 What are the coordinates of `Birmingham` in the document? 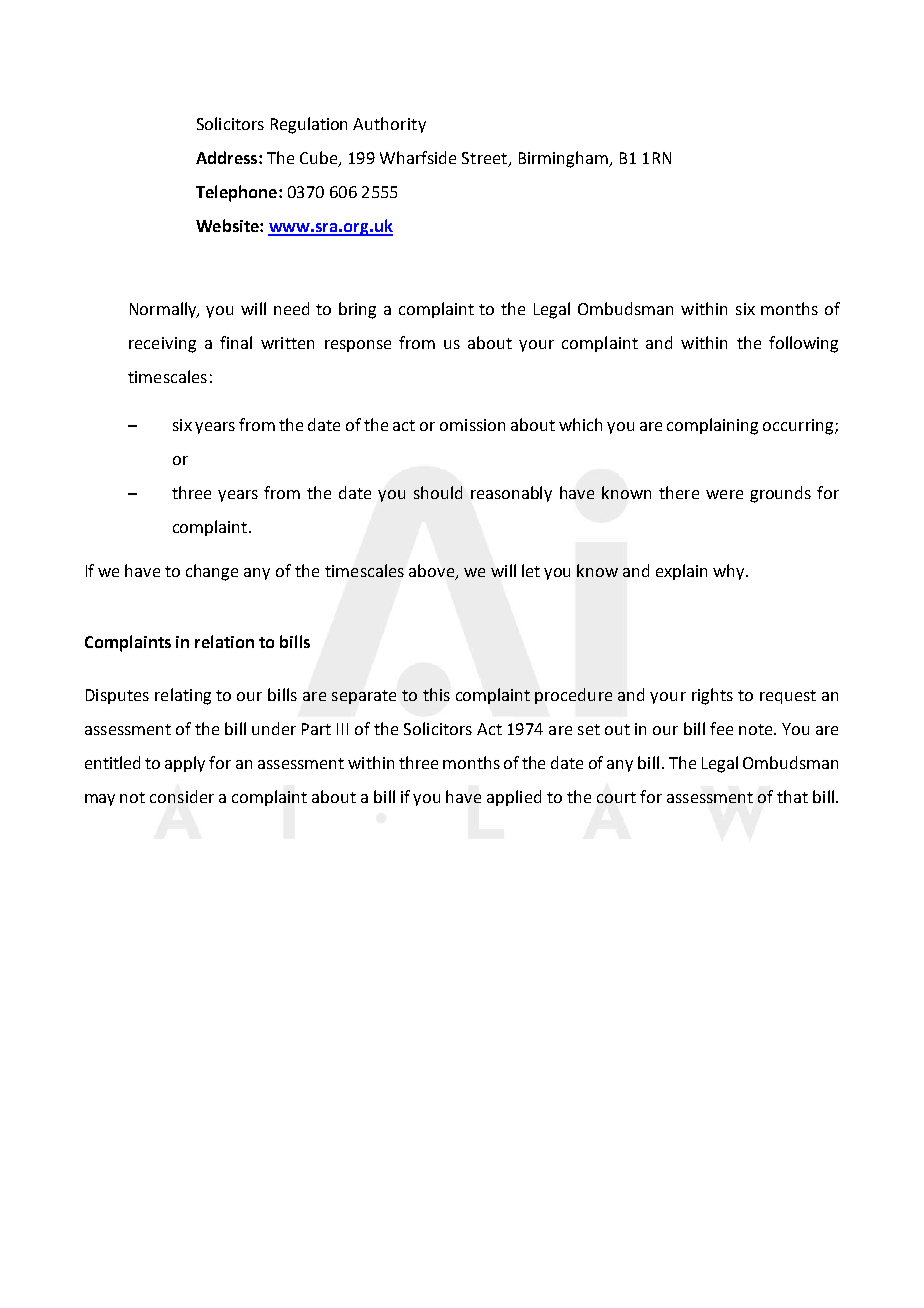 It's located at (564, 159).
